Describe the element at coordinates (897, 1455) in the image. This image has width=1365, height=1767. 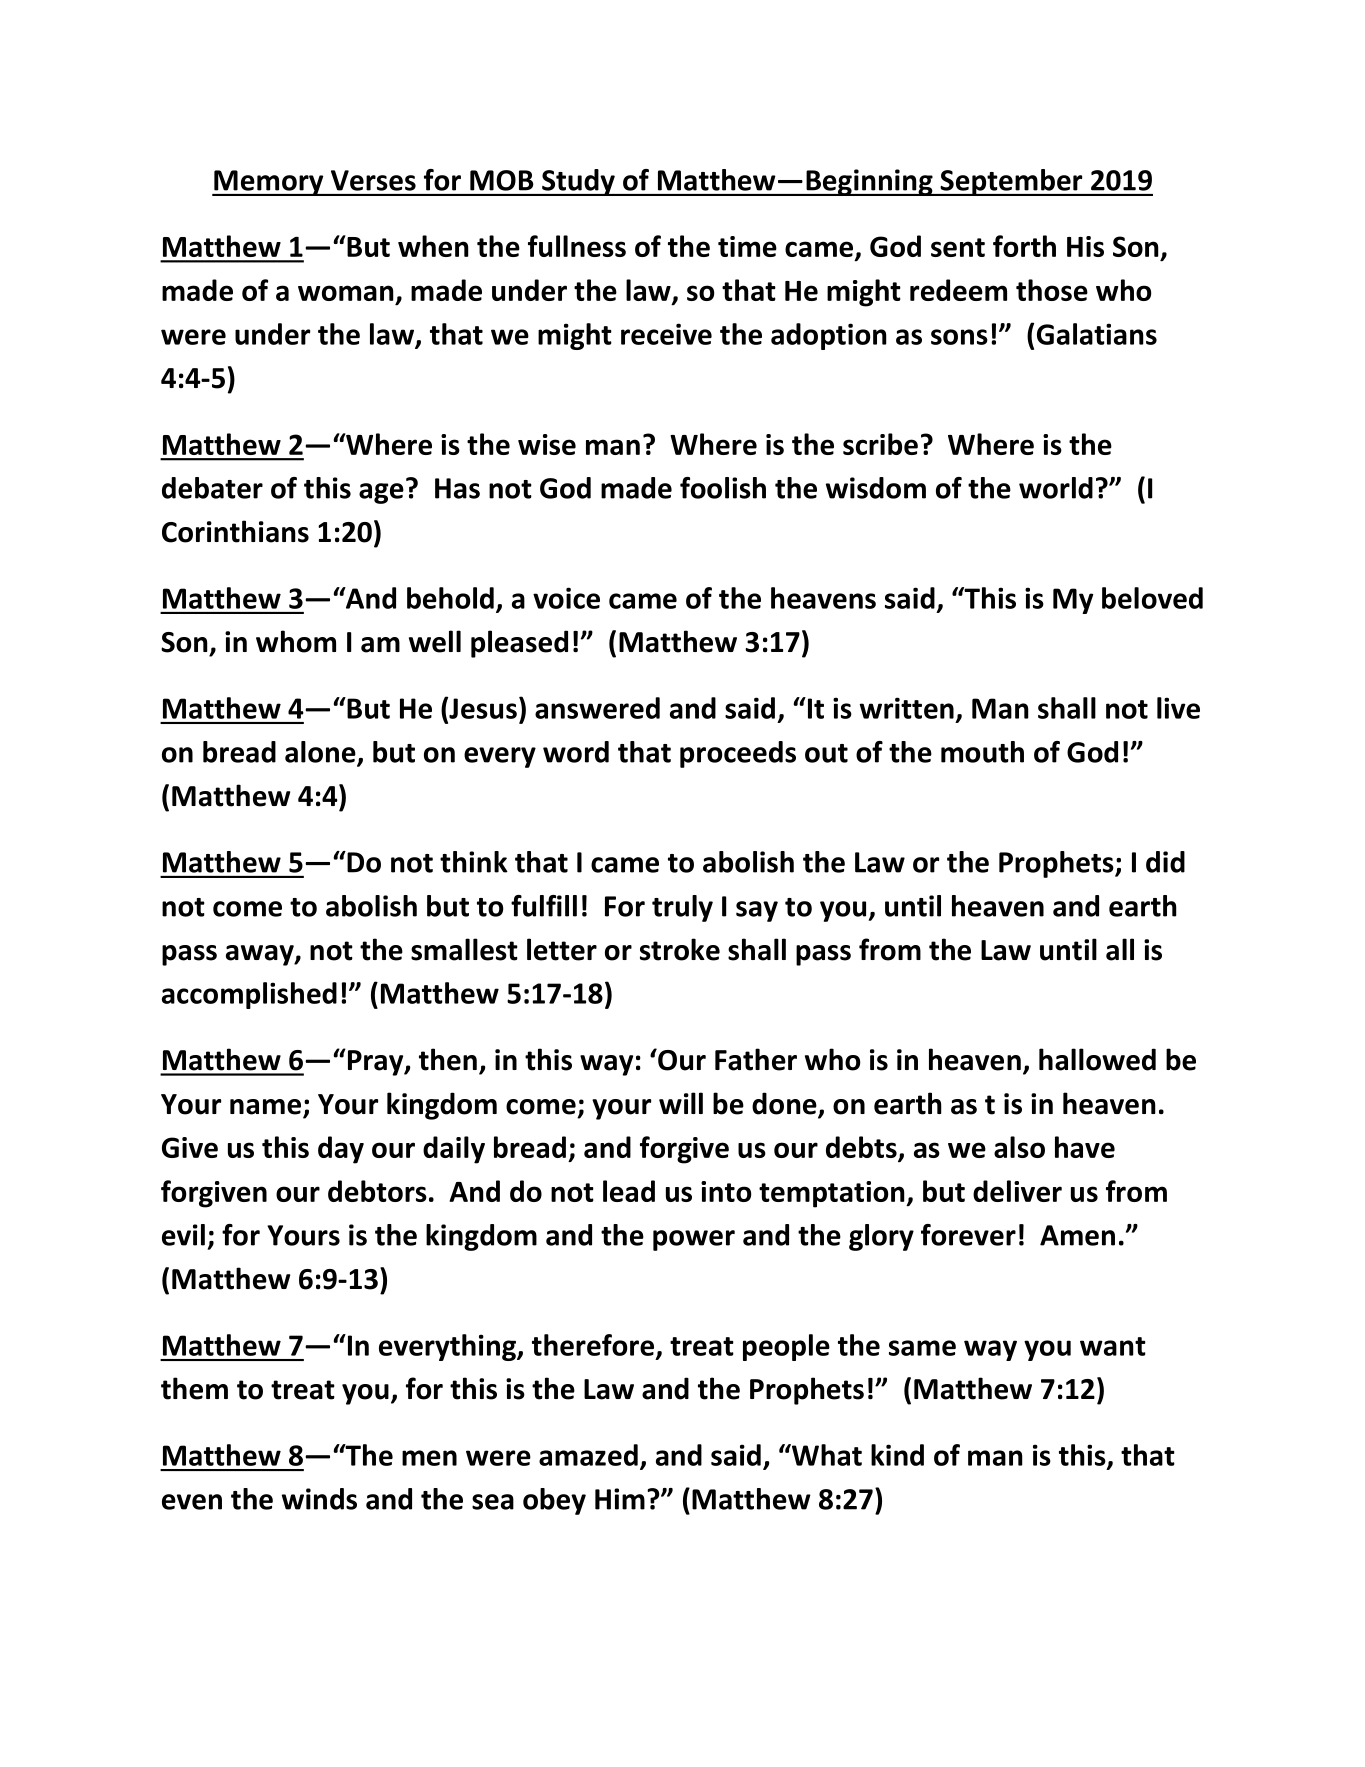
I see `kind` at that location.
